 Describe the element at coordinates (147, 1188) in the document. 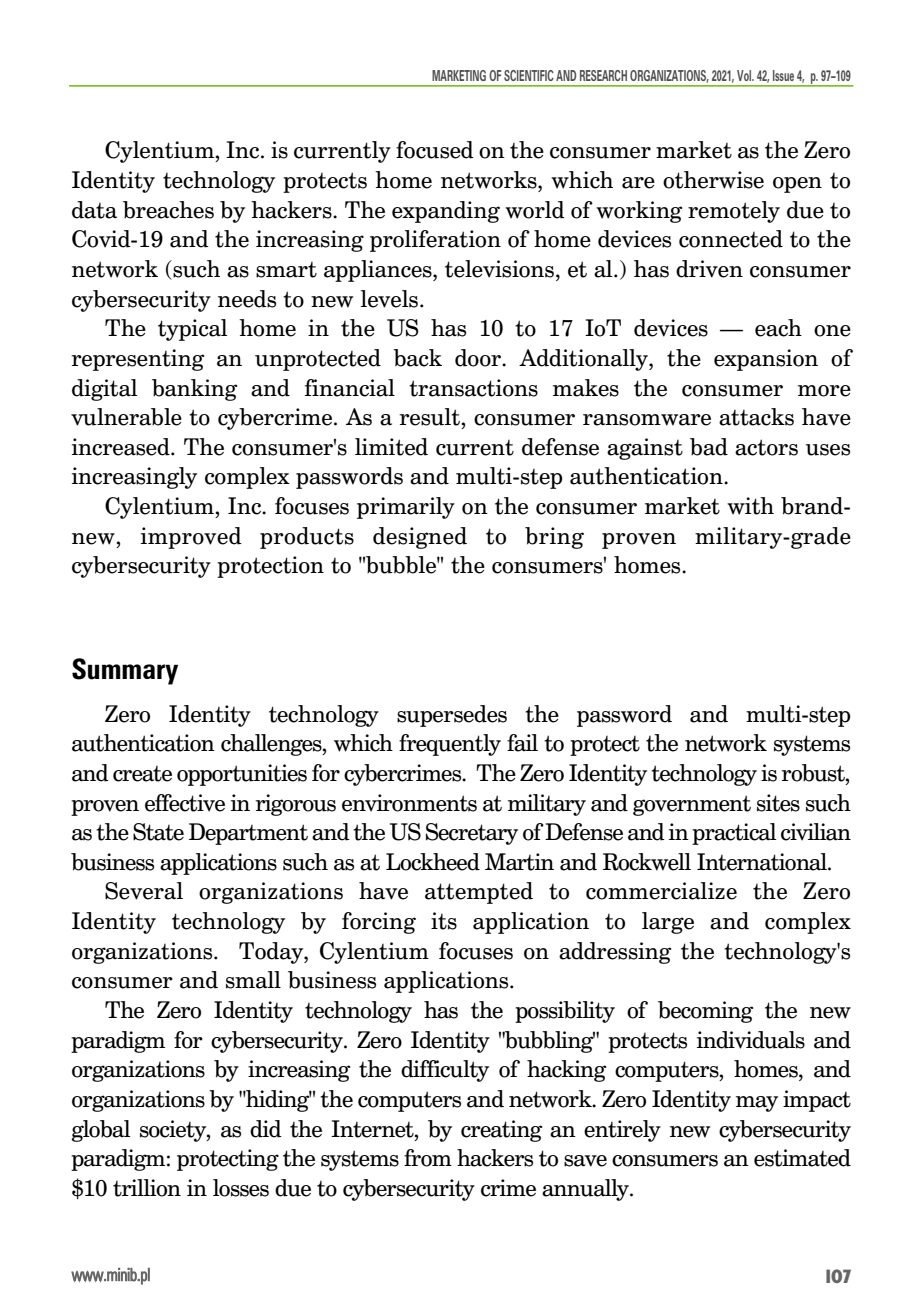

I see `trillion` at that location.
